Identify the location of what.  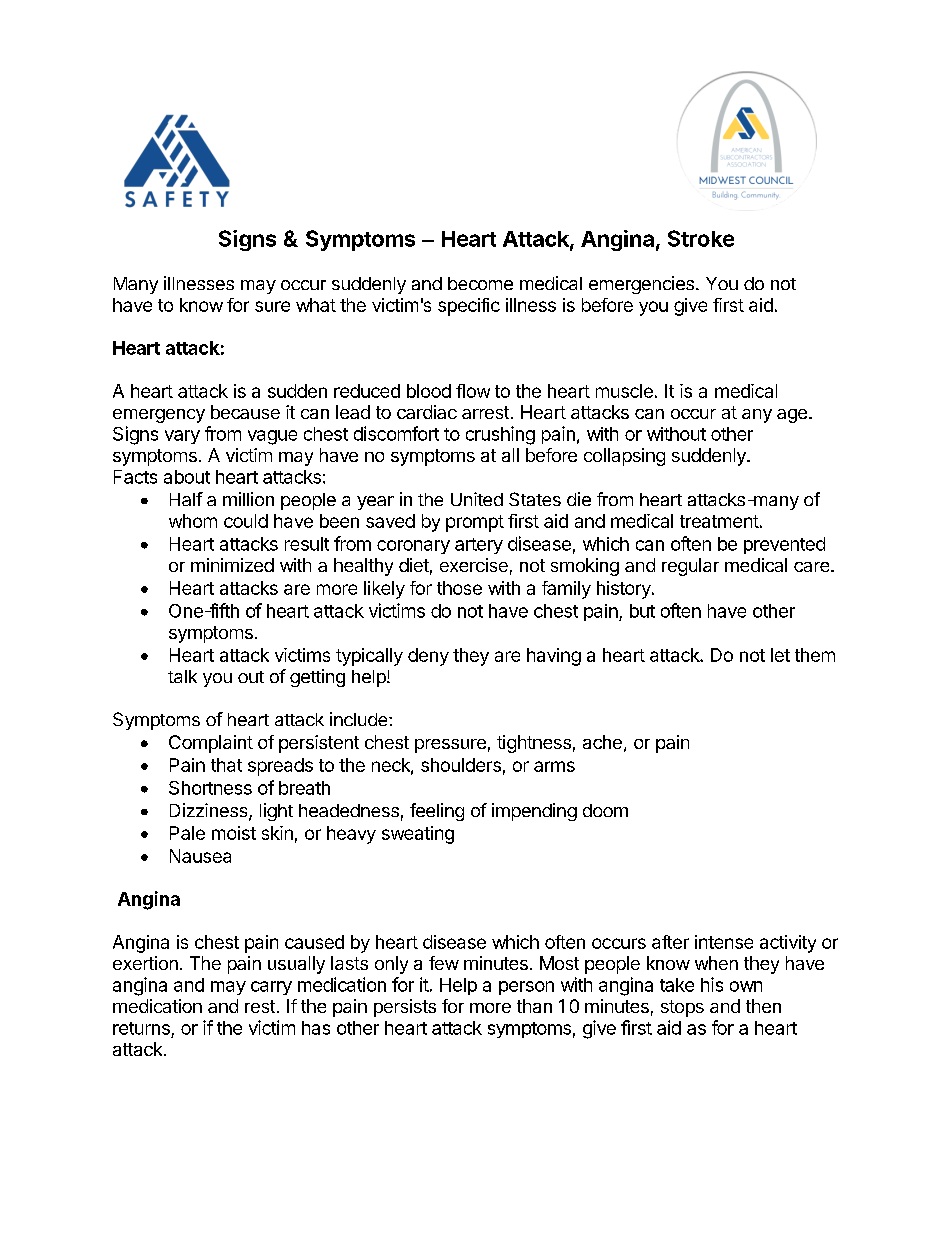
(316, 305).
